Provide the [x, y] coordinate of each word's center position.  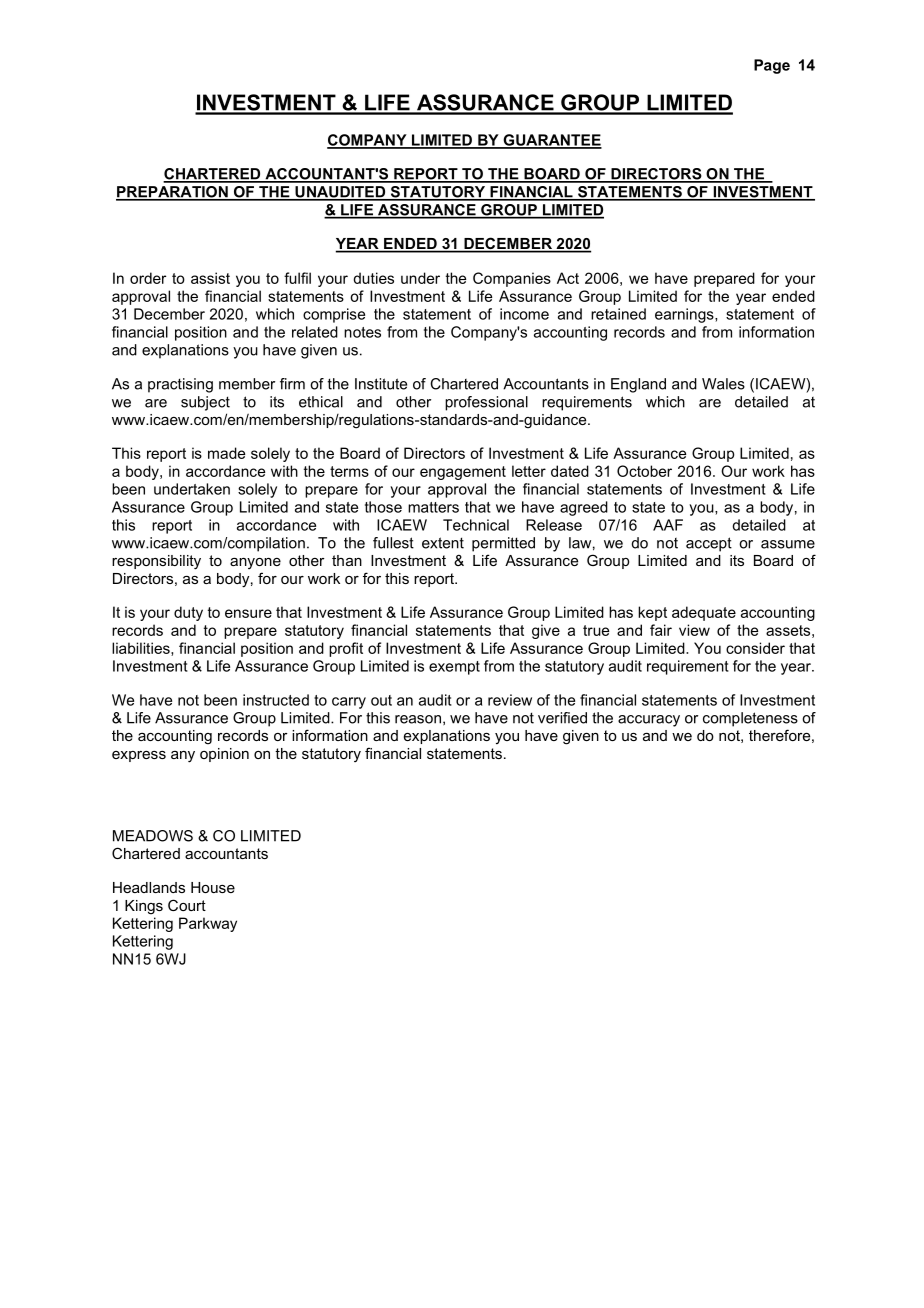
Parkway [208, 924]
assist [210, 278]
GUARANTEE [551, 141]
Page [772, 66]
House [213, 887]
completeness [750, 719]
